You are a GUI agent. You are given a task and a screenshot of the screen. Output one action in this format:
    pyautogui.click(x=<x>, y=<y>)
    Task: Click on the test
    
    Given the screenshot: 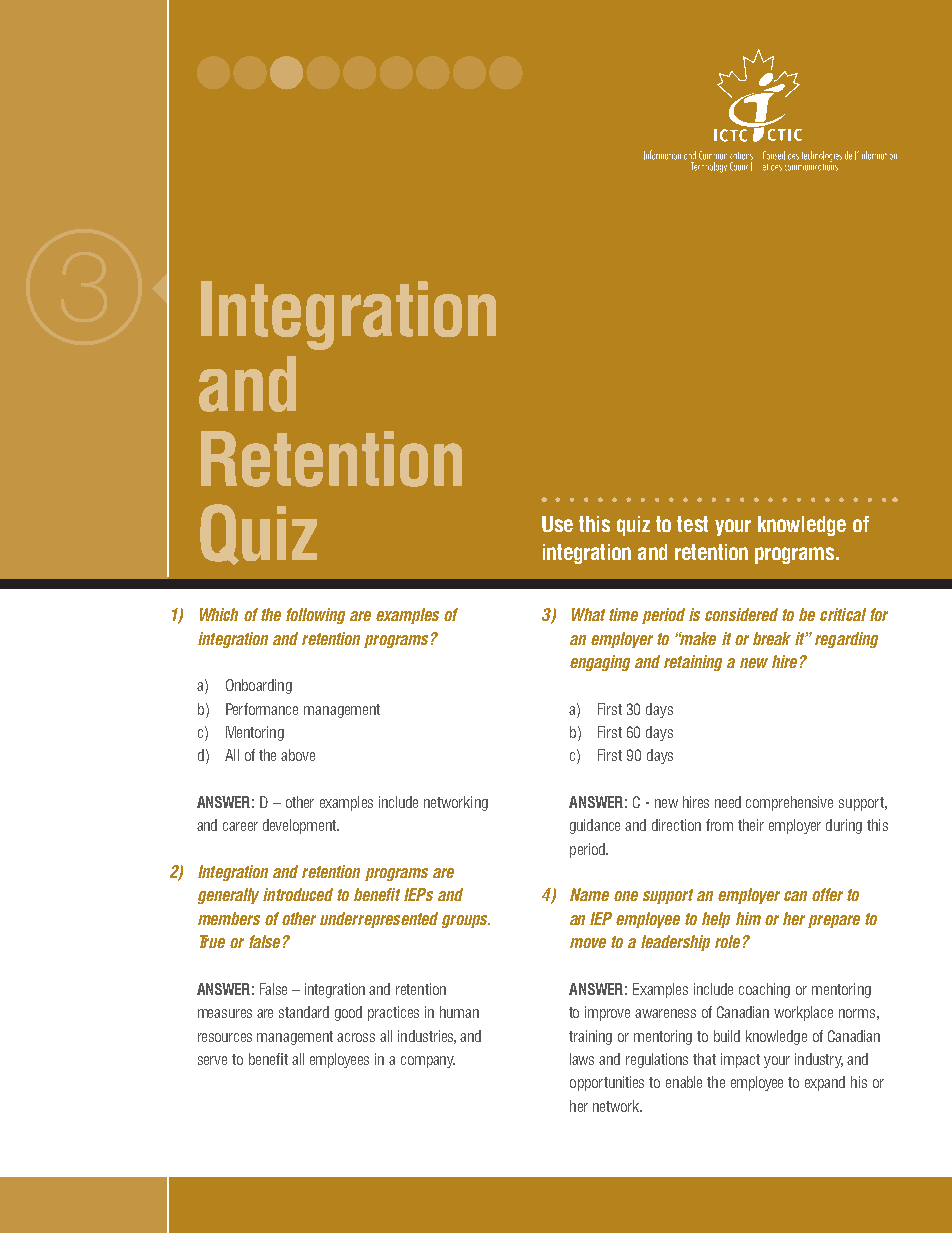 What is the action you would take?
    pyautogui.click(x=692, y=524)
